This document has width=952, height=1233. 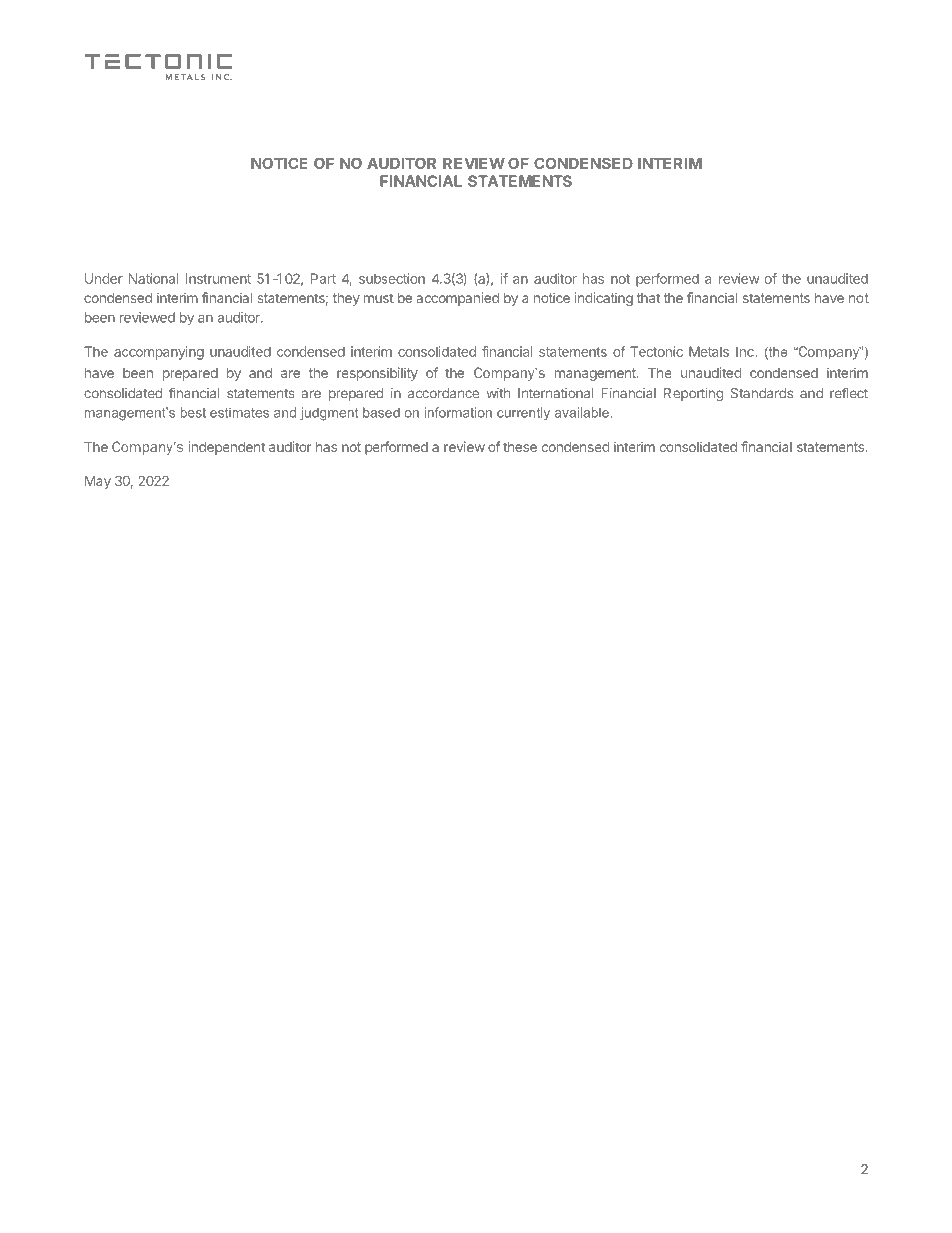 I want to click on subsection, so click(x=392, y=278).
